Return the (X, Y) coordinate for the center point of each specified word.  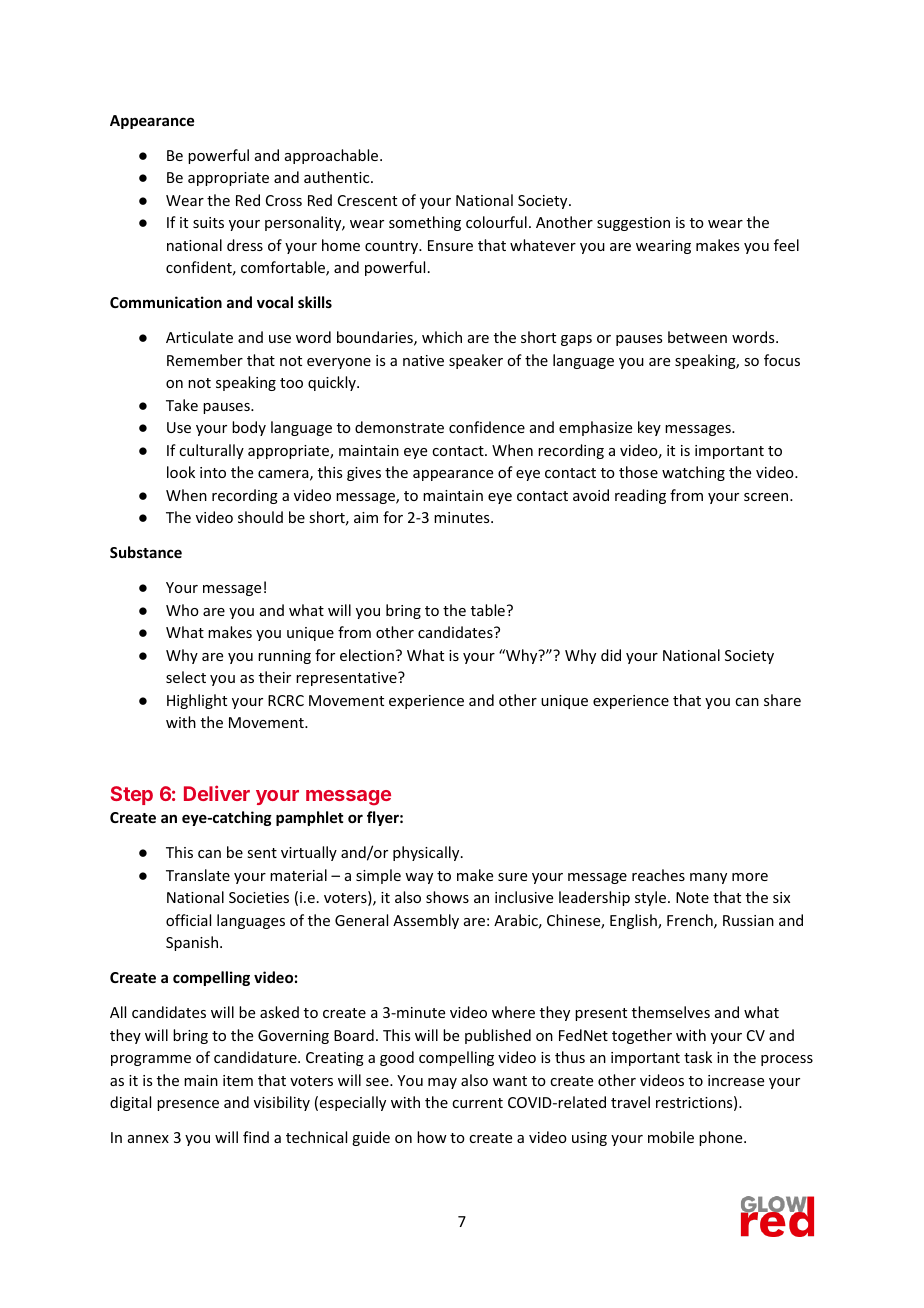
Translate (198, 875)
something (425, 223)
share (782, 700)
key (649, 428)
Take (182, 405)
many (708, 878)
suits (208, 222)
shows (447, 897)
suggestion (633, 224)
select (186, 677)
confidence (487, 427)
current (477, 1103)
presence (188, 1105)
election (367, 655)
